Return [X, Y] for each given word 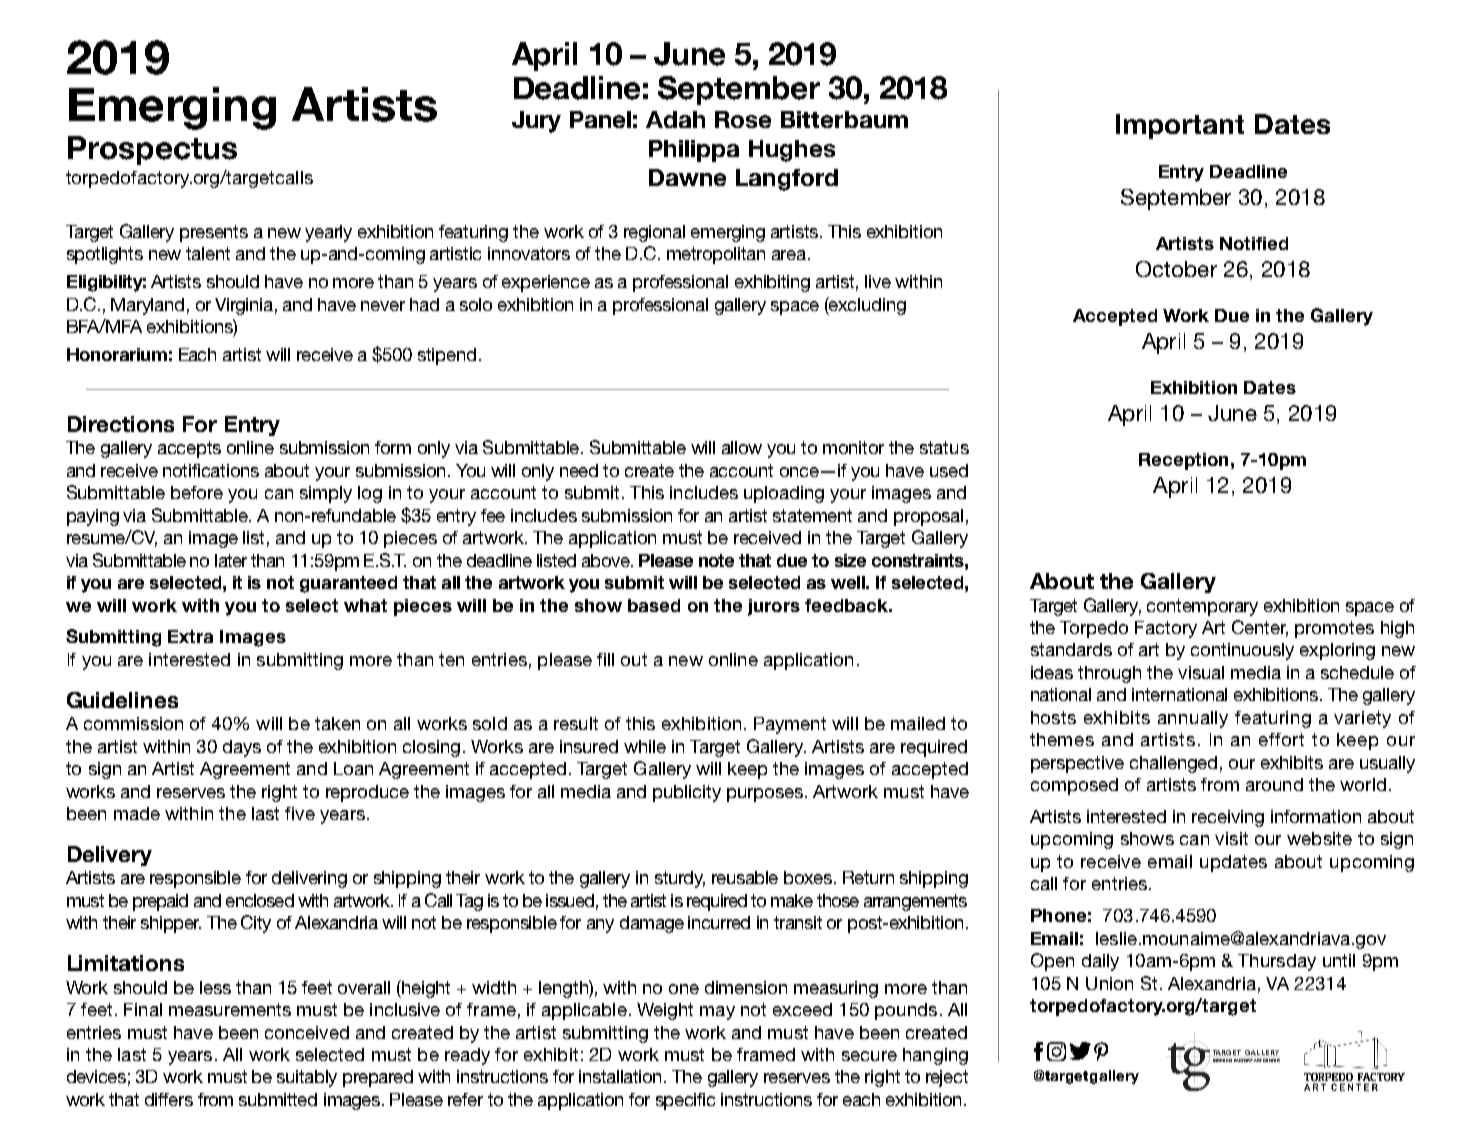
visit [1231, 838]
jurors [774, 607]
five [300, 813]
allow [742, 447]
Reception [1183, 461]
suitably [307, 1078]
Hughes [792, 151]
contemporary [1202, 607]
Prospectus [152, 150]
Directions [121, 424]
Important [1180, 126]
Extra [190, 636]
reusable [745, 877]
